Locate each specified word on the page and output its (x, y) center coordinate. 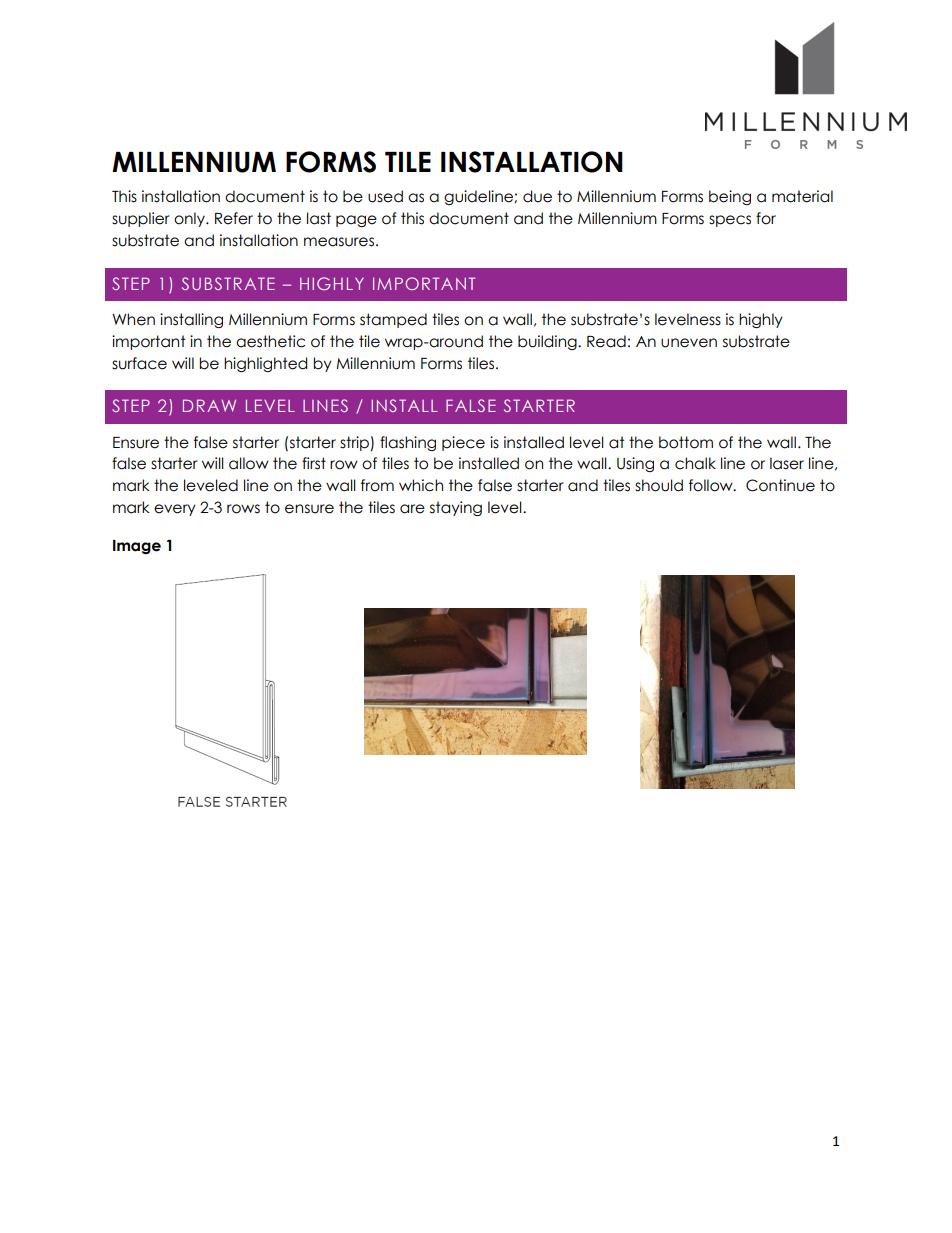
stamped (393, 320)
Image (137, 547)
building (548, 342)
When (133, 319)
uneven (689, 343)
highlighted (265, 364)
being (730, 197)
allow (249, 463)
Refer (234, 218)
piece (463, 443)
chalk (695, 463)
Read (606, 341)
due (537, 196)
